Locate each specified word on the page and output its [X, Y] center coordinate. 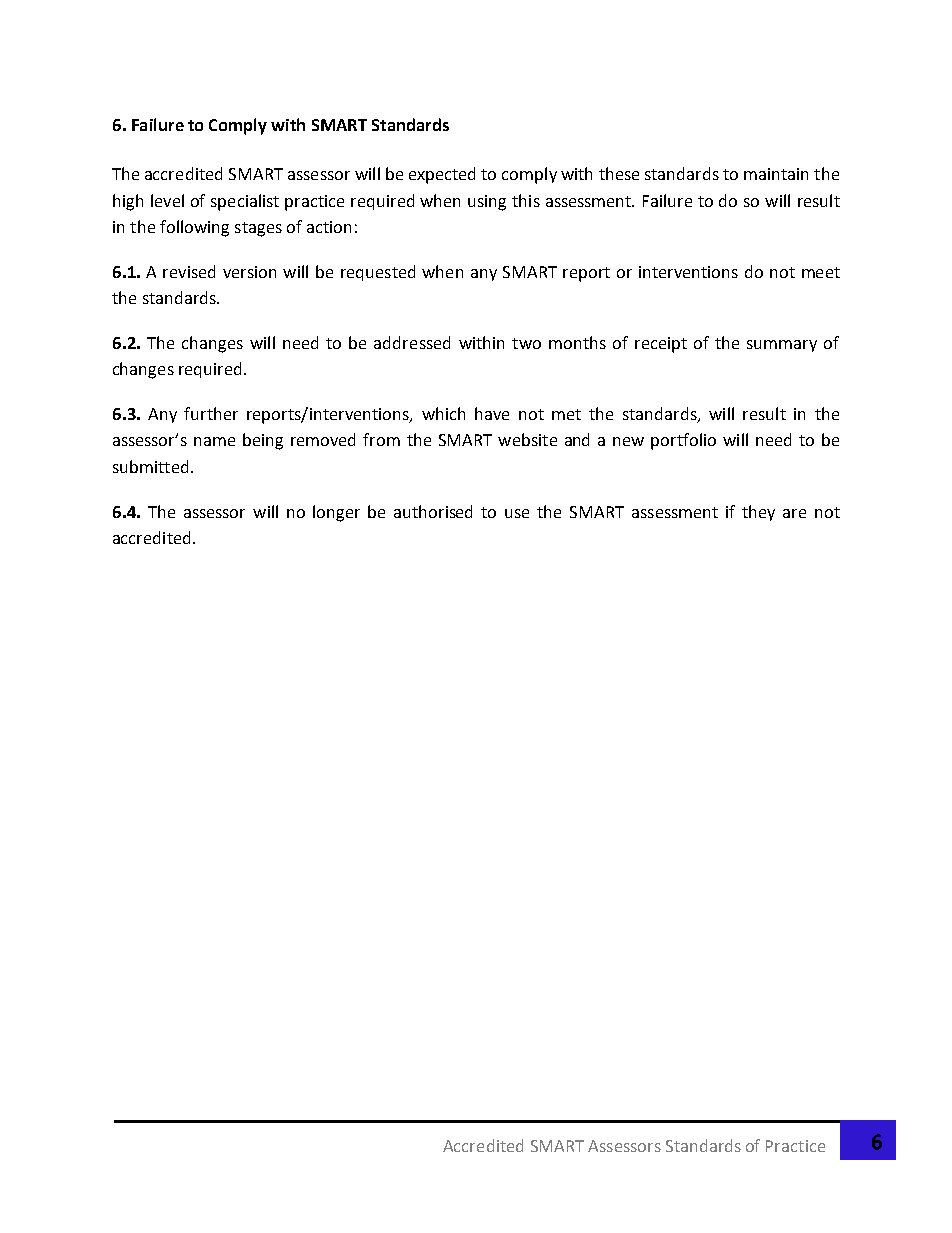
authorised [433, 511]
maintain [776, 174]
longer [336, 513]
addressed [412, 342]
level [167, 200]
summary [782, 346]
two [526, 343]
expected [442, 175]
